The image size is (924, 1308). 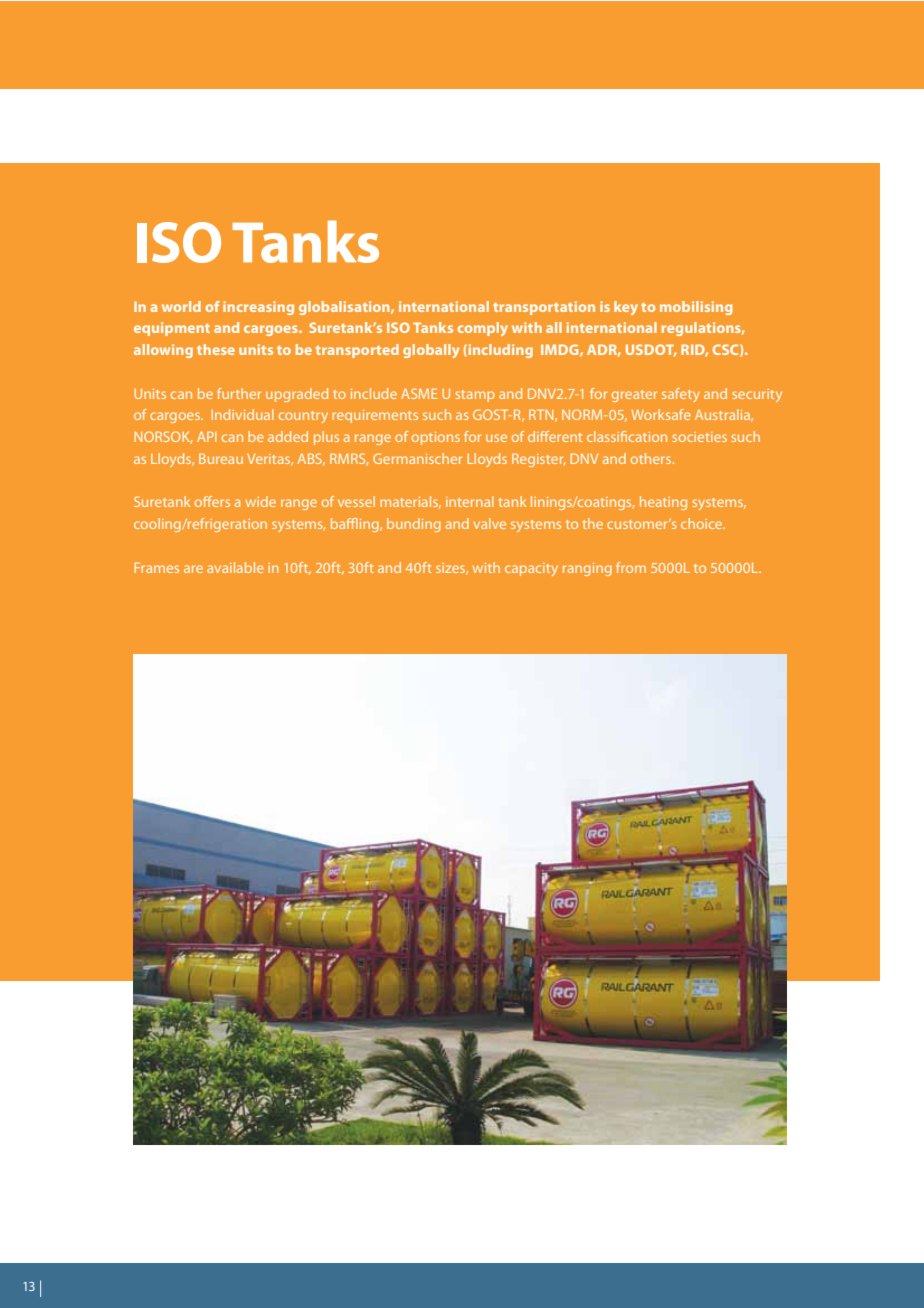 I want to click on internal, so click(x=470, y=501).
